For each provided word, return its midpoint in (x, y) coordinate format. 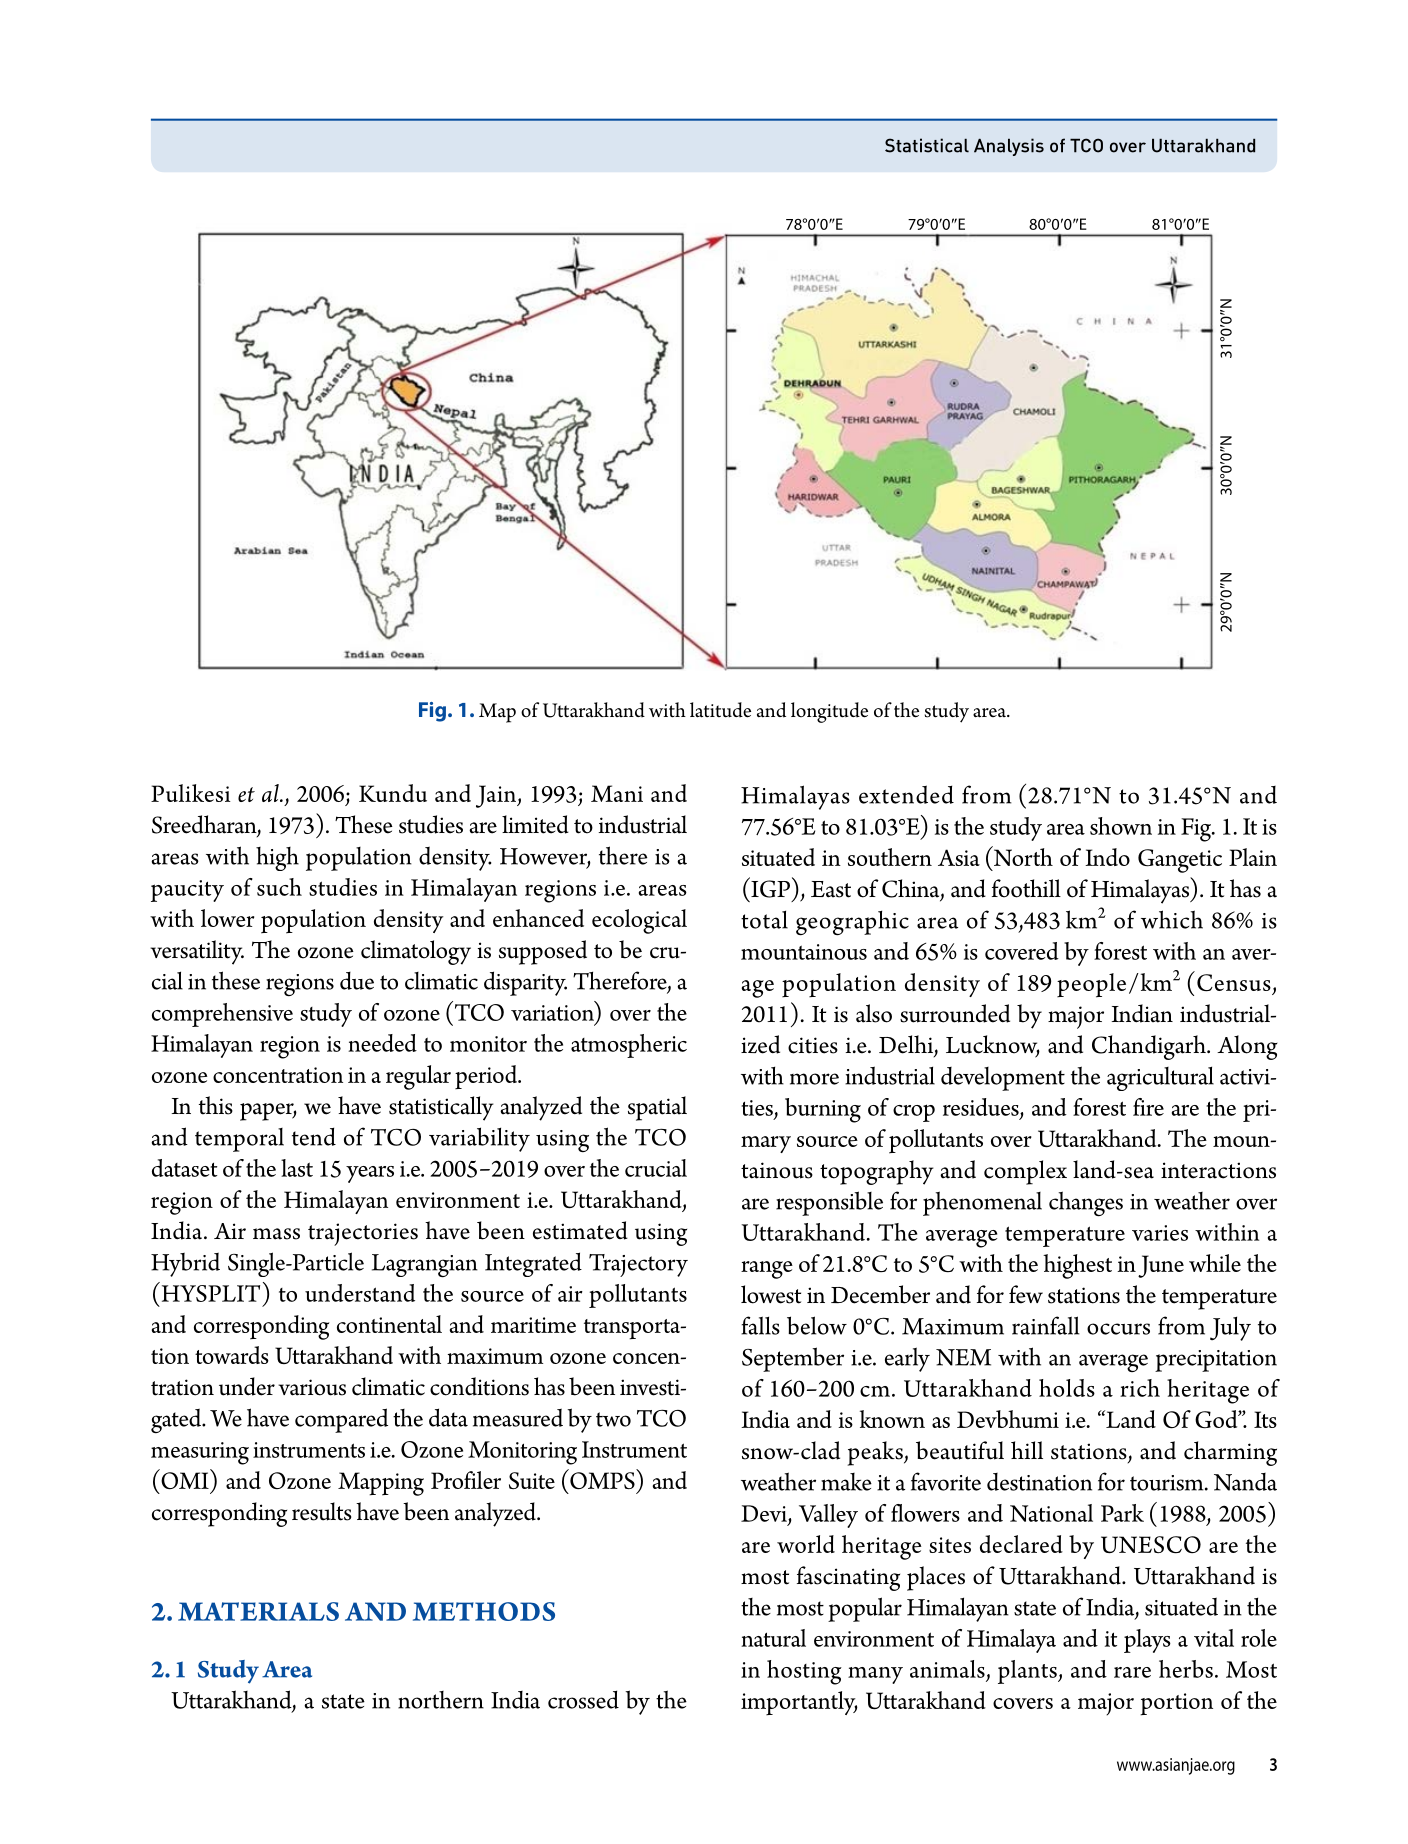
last (297, 1168)
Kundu (393, 793)
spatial (657, 1108)
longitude (829, 712)
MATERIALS (258, 1611)
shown (1121, 826)
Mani (617, 793)
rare (1132, 1672)
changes (1086, 1203)
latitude (720, 710)
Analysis (1009, 147)
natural (773, 1638)
